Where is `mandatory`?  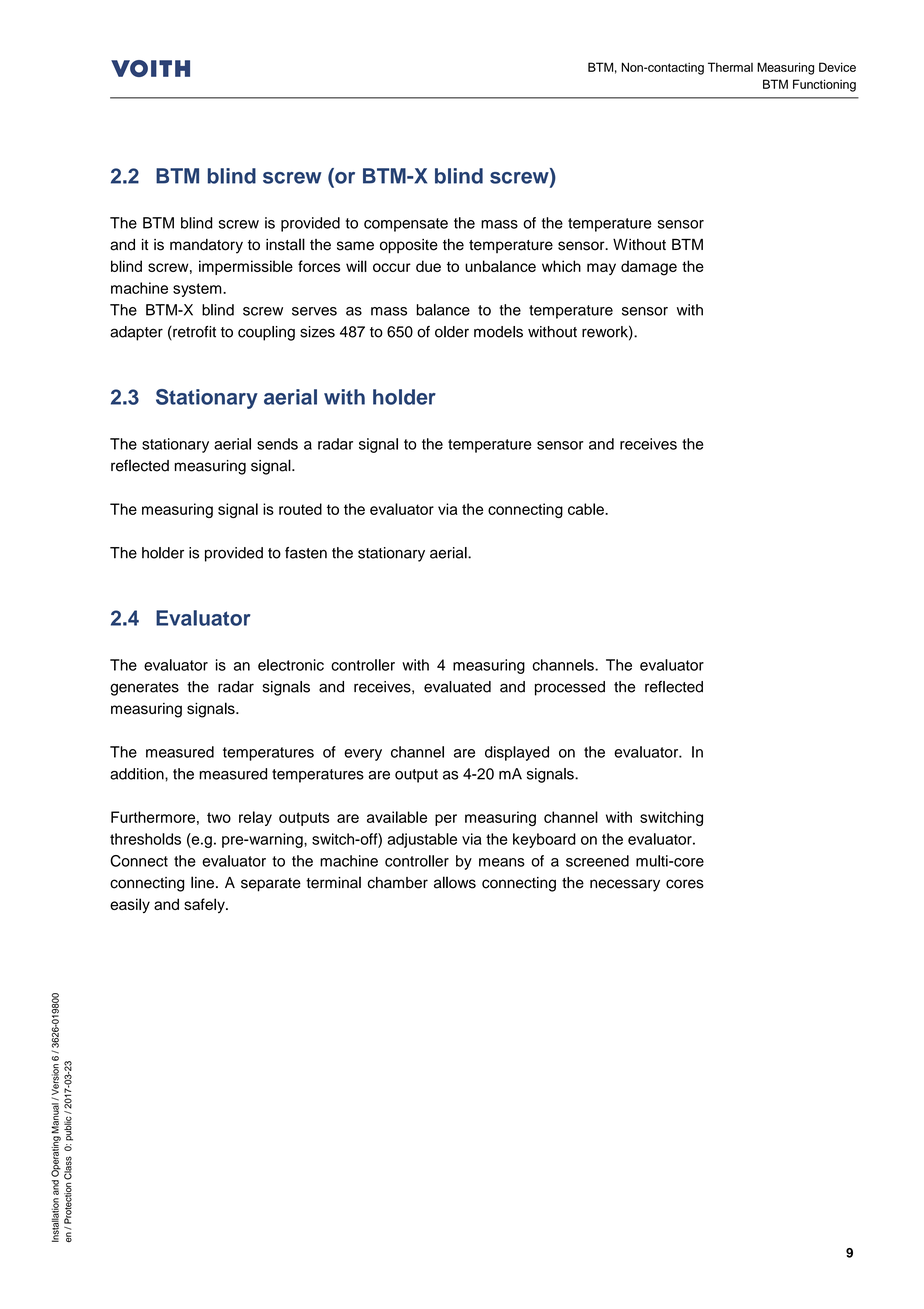
mandatory is located at coordinates (206, 246).
